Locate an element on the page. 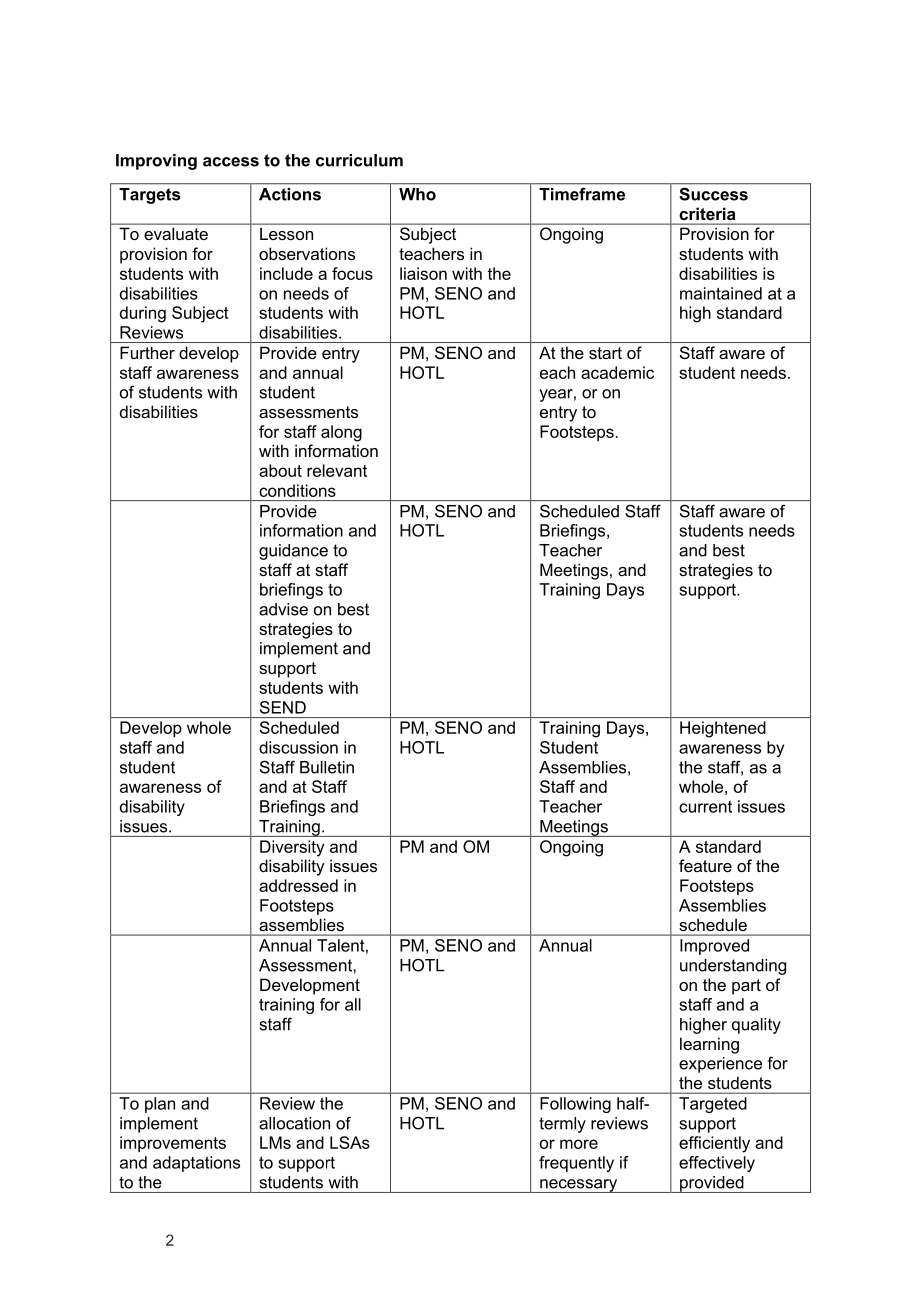 This document has height=1308, width=924. Improved is located at coordinates (714, 947).
